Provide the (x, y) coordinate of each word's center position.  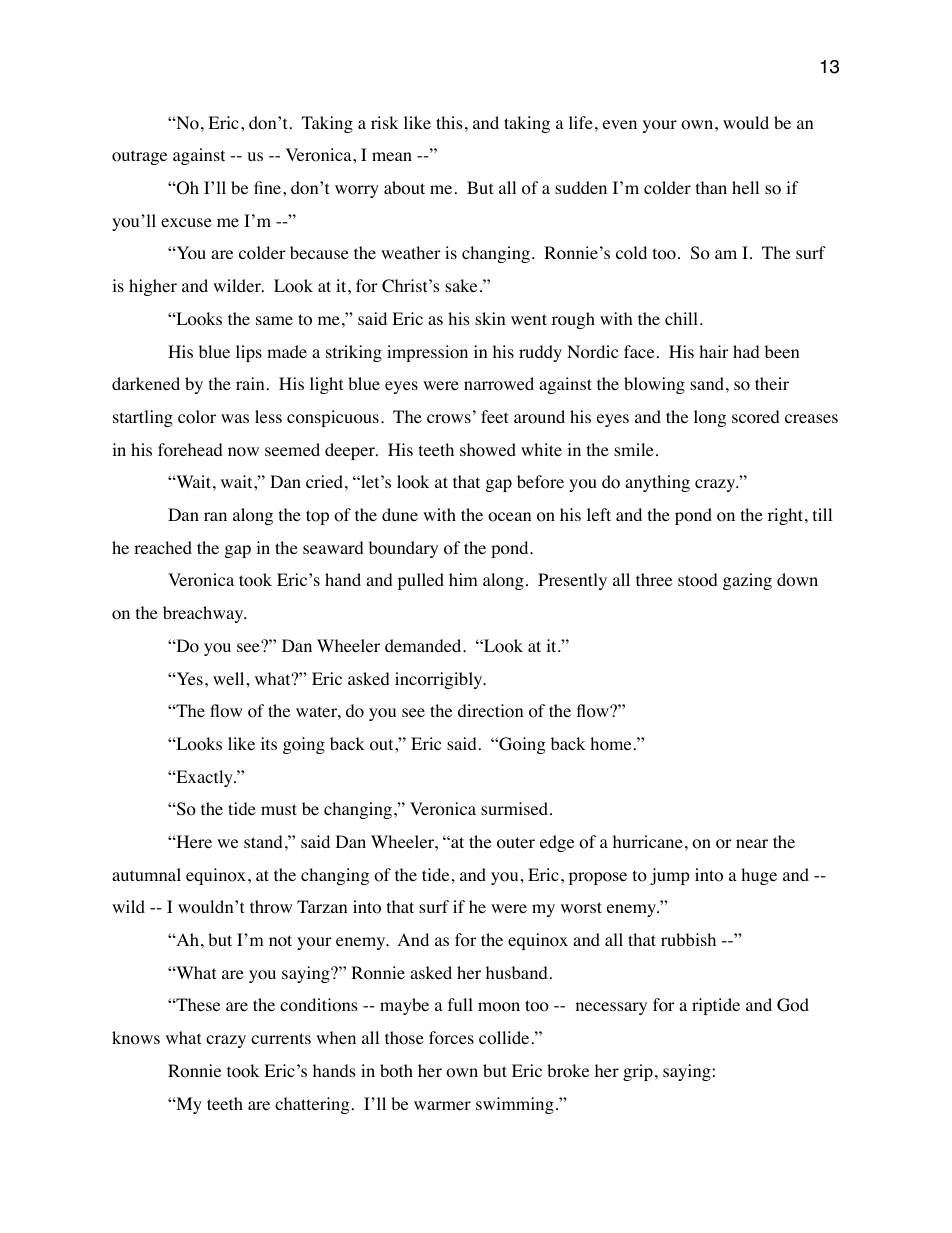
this (449, 122)
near (752, 843)
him (463, 579)
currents (281, 1038)
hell (745, 187)
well (228, 678)
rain (250, 383)
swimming (515, 1105)
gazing (747, 581)
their (772, 383)
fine (269, 187)
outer (516, 843)
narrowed (499, 384)
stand (263, 841)
